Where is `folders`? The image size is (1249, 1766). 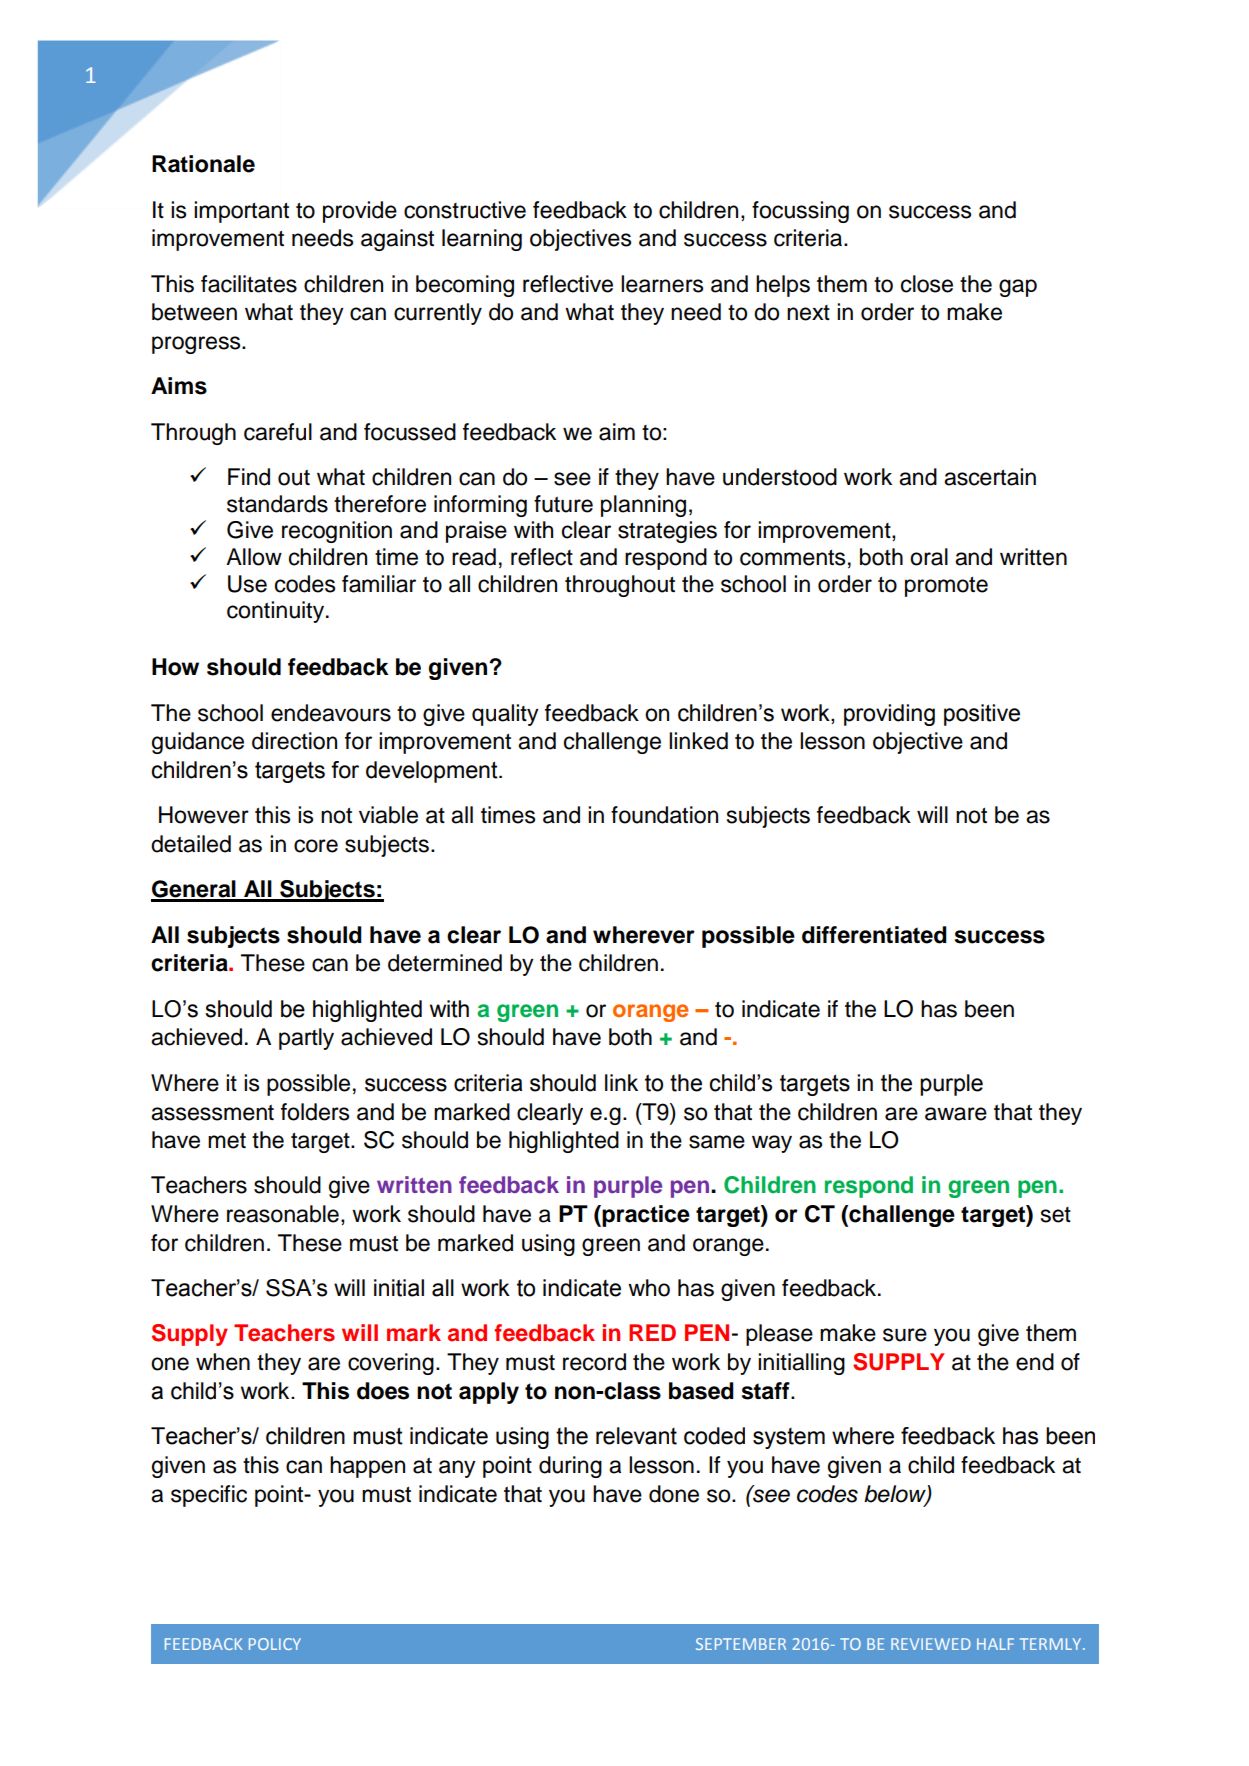
folders is located at coordinates (315, 1112).
